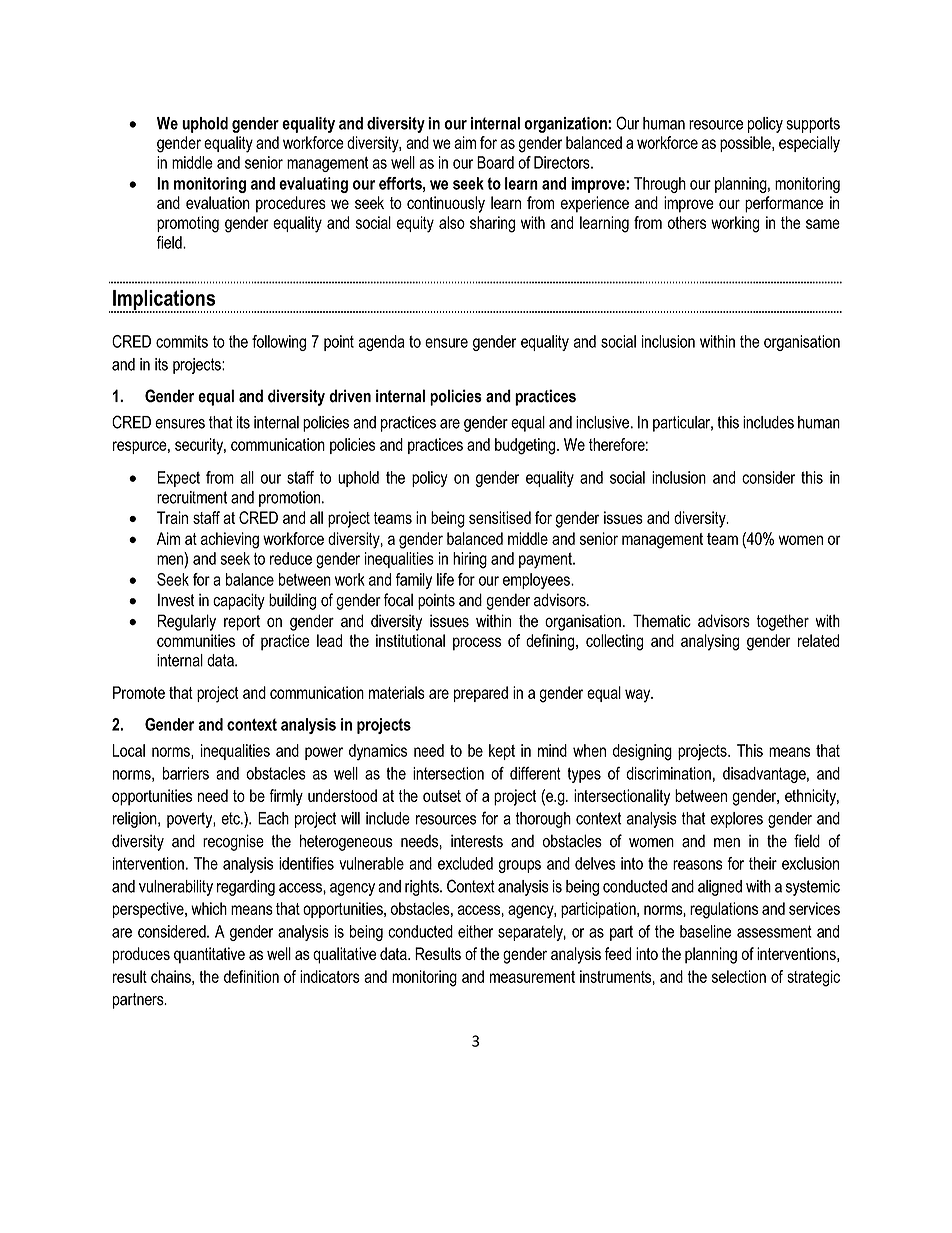 The height and width of the screenshot is (1233, 952). I want to click on quantitative, so click(209, 955).
